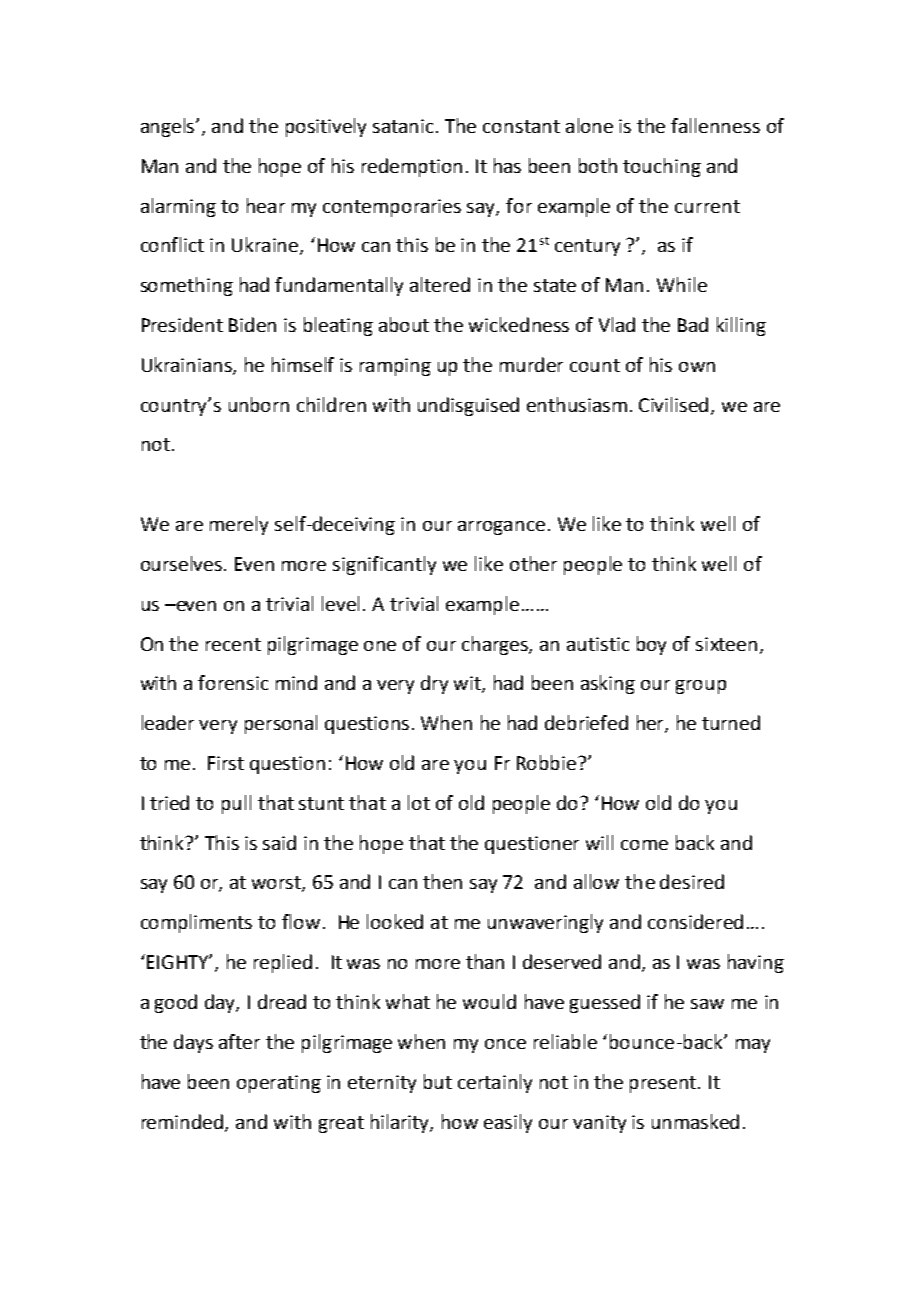  Describe the element at coordinates (266, 205) in the document. I see `hear` at that location.
